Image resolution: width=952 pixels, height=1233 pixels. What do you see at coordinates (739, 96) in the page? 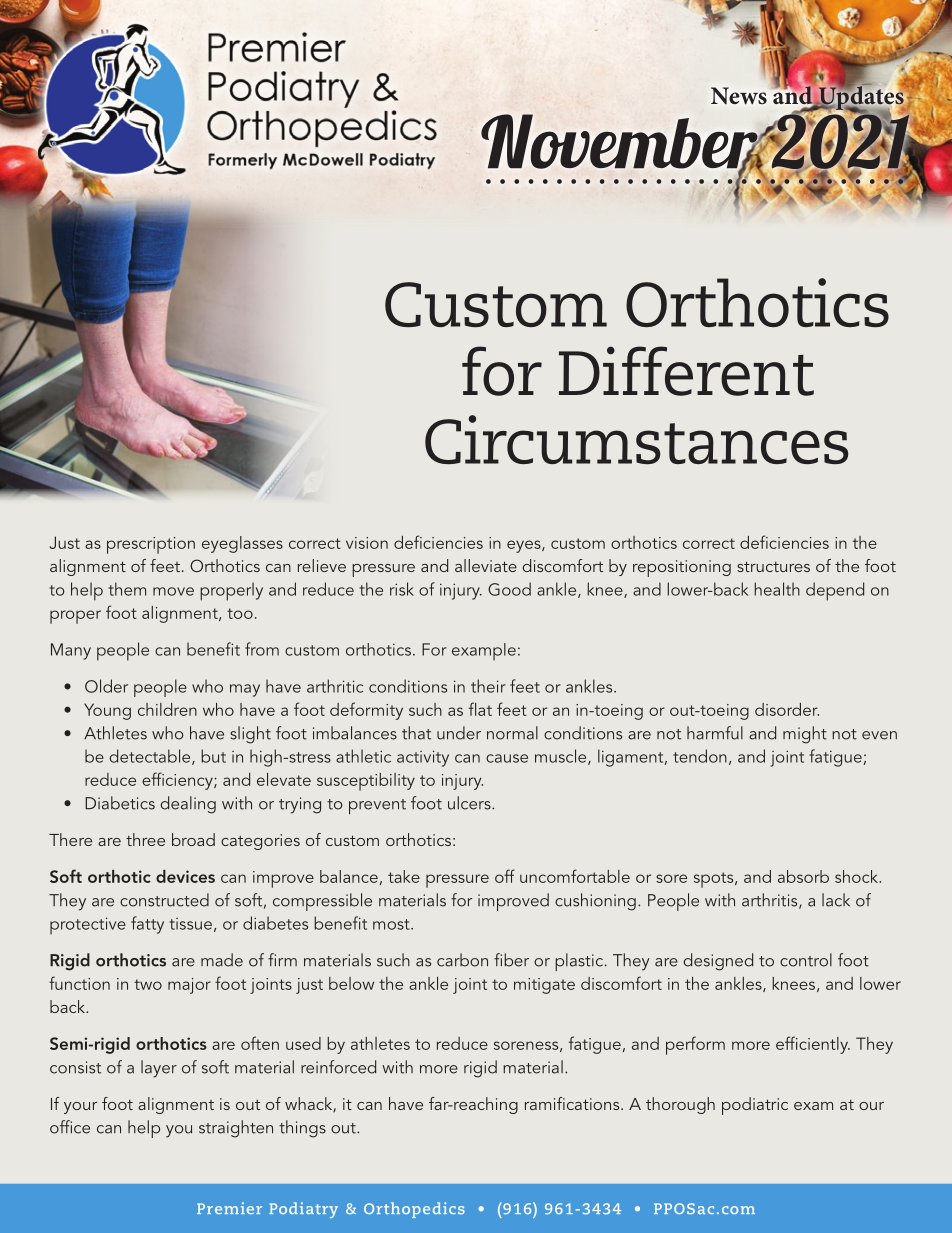
I see `News` at bounding box center [739, 96].
